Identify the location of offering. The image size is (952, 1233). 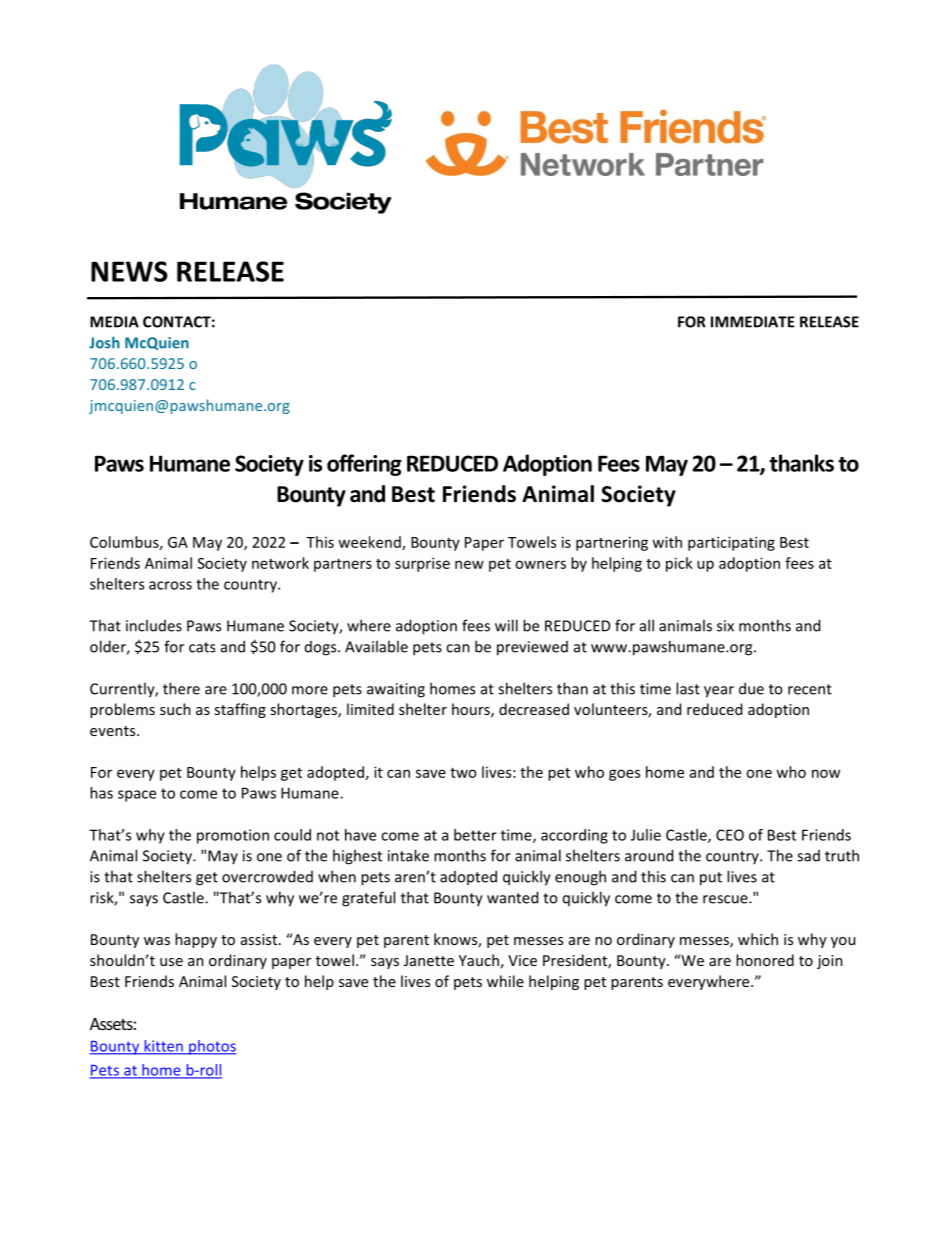
(364, 465).
